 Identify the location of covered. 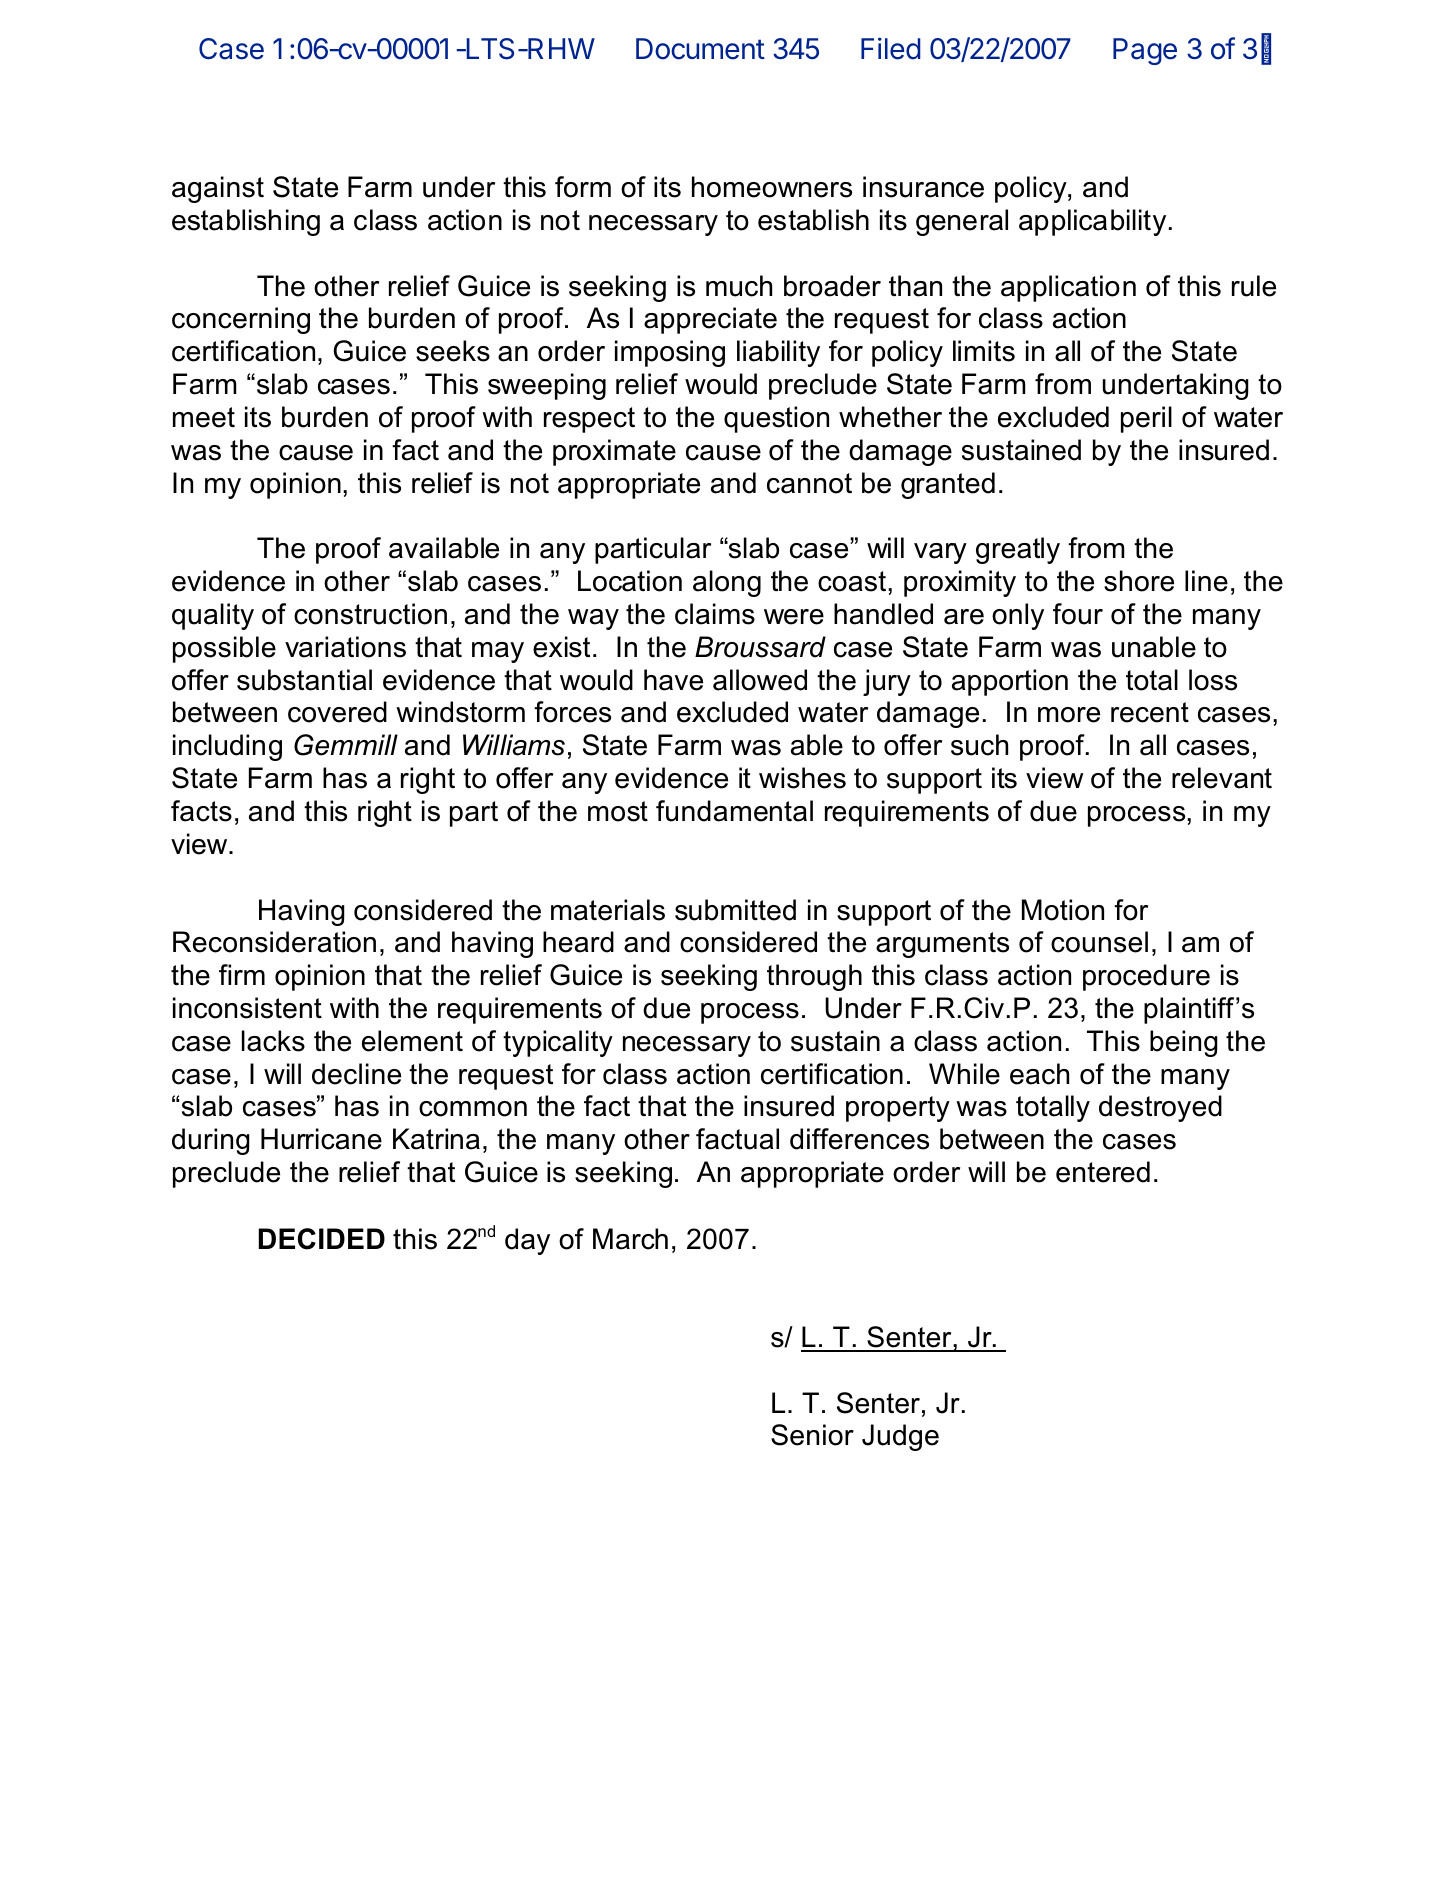
(337, 712).
